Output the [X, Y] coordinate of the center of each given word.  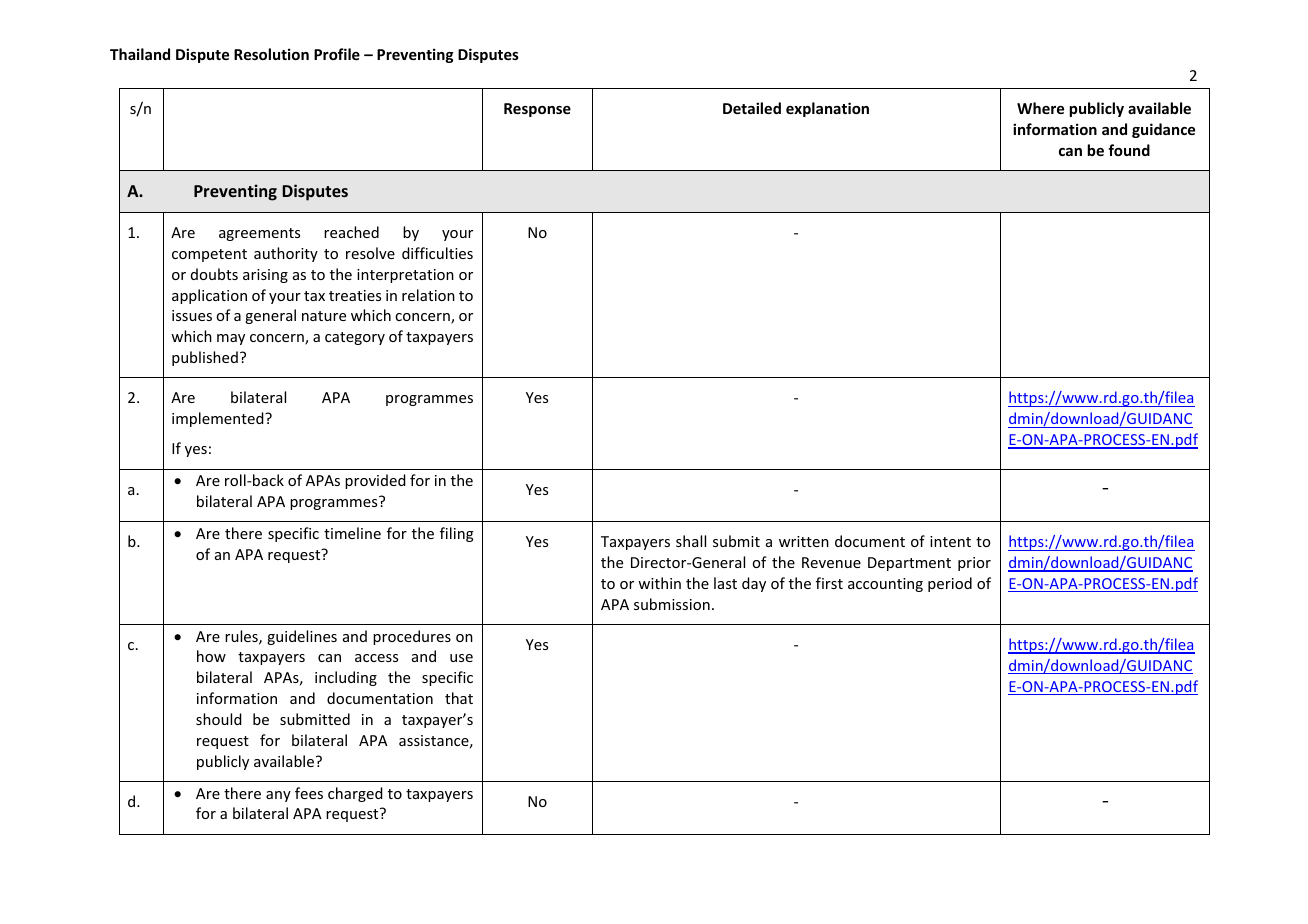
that [459, 698]
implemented [219, 419]
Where [1040, 108]
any [278, 796]
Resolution [271, 54]
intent [950, 541]
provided [375, 481]
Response [537, 110]
